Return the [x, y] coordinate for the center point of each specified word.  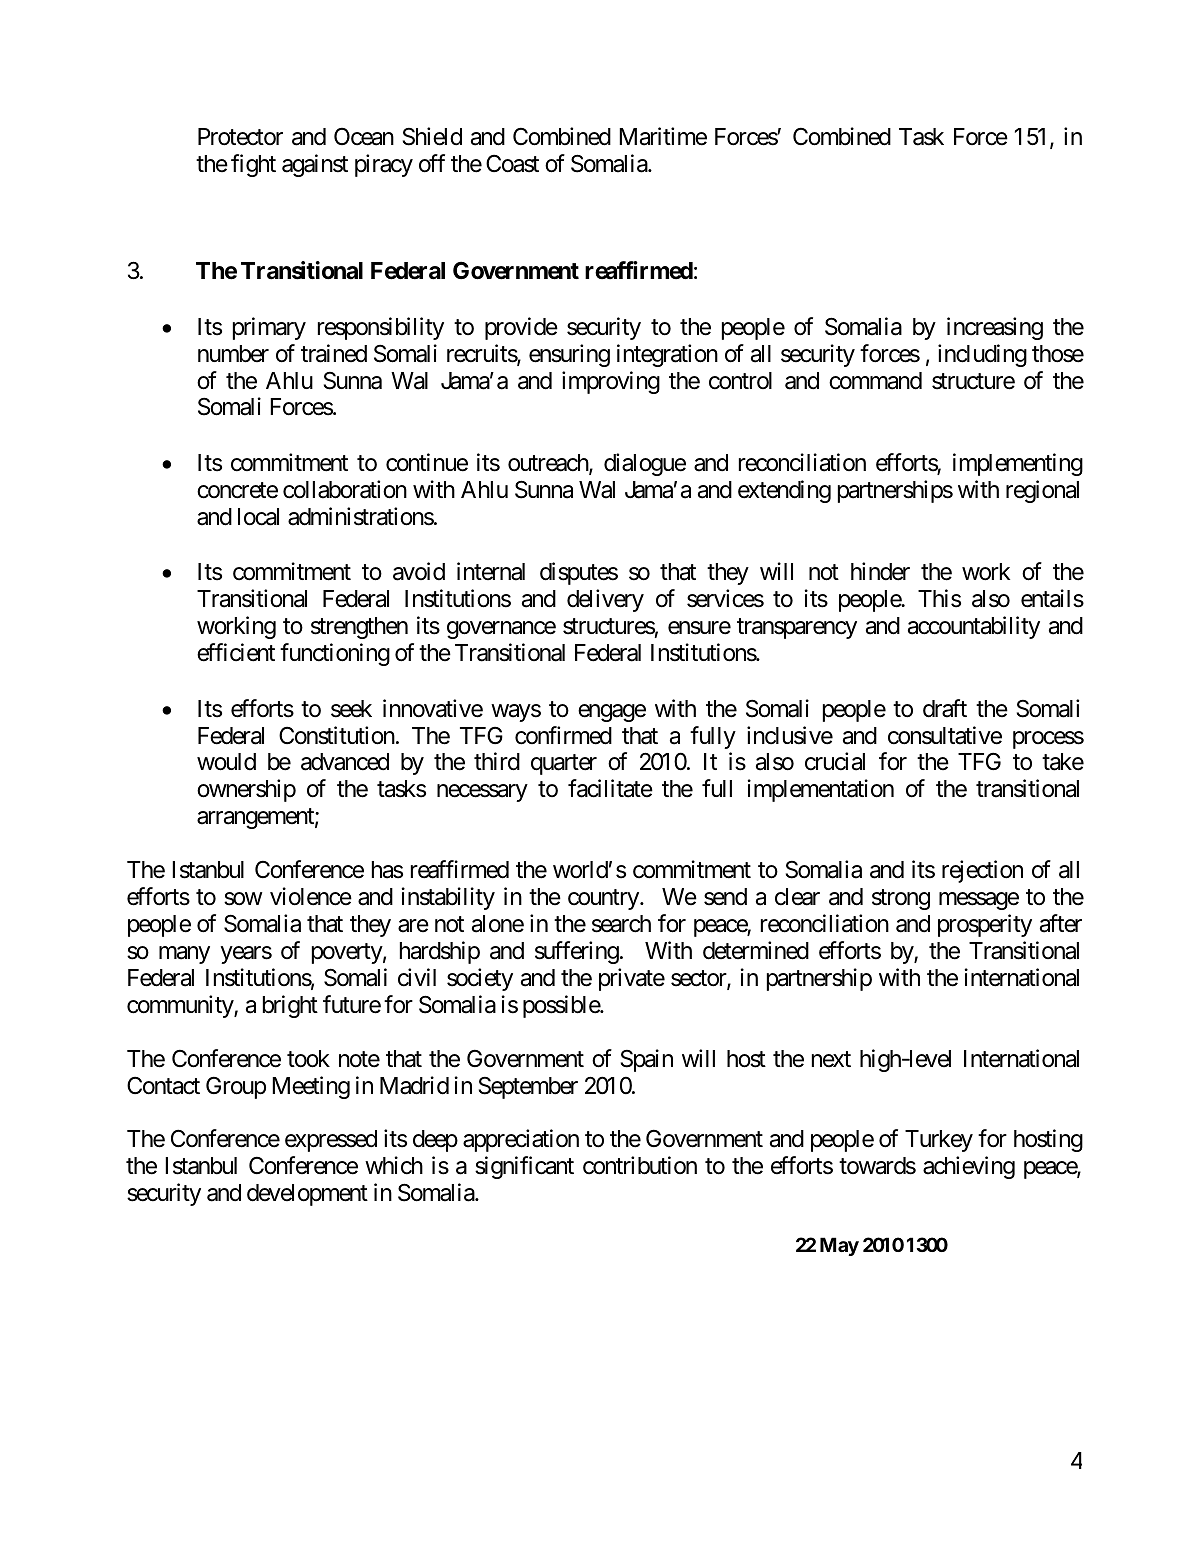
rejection [982, 871]
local [258, 517]
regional [1042, 491]
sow [243, 899]
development [307, 1195]
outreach [549, 464]
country [603, 900]
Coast [512, 163]
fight [253, 165]
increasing [995, 328]
